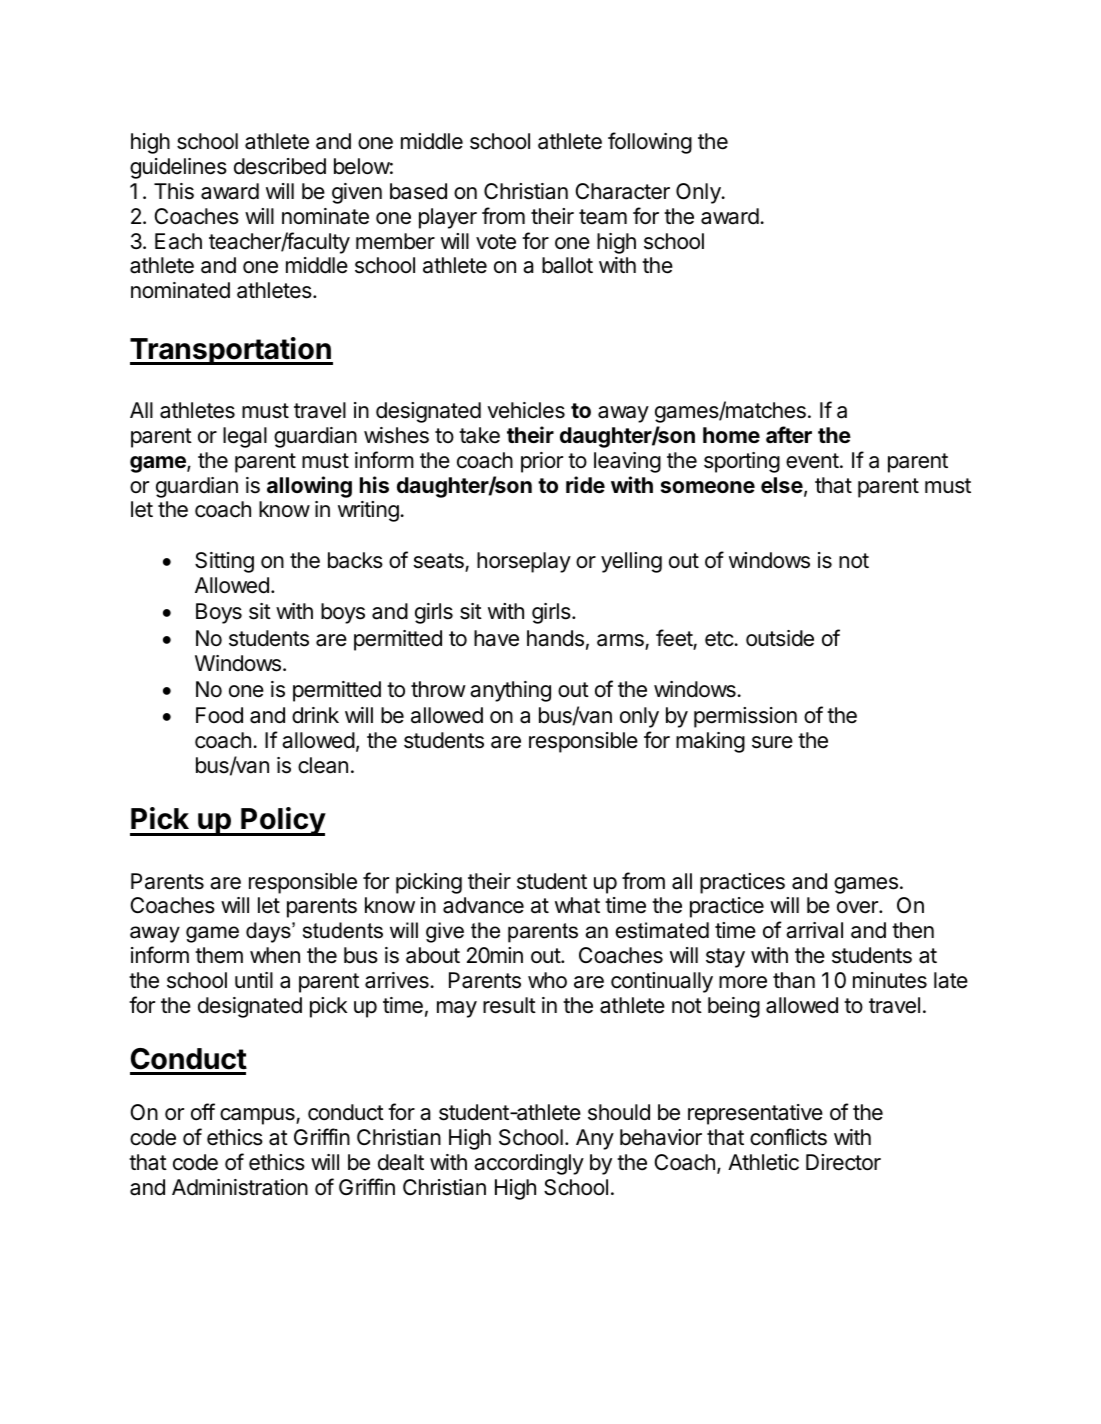 Image resolution: width=1101 pixels, height=1424 pixels. What do you see at coordinates (231, 351) in the screenshot?
I see `Transportation` at bounding box center [231, 351].
